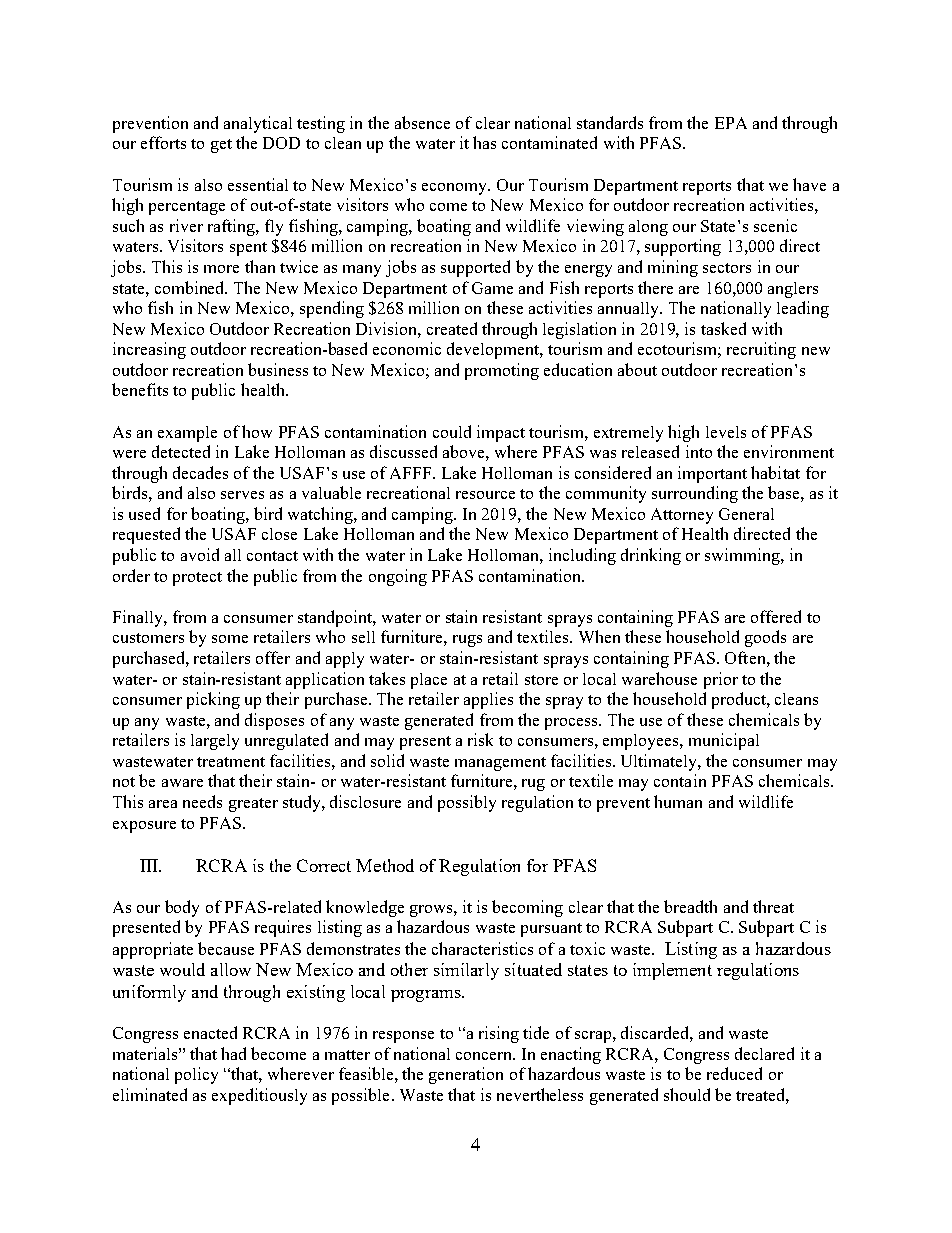 The image size is (952, 1233). Describe the element at coordinates (734, 1073) in the screenshot. I see `reduced` at that location.
